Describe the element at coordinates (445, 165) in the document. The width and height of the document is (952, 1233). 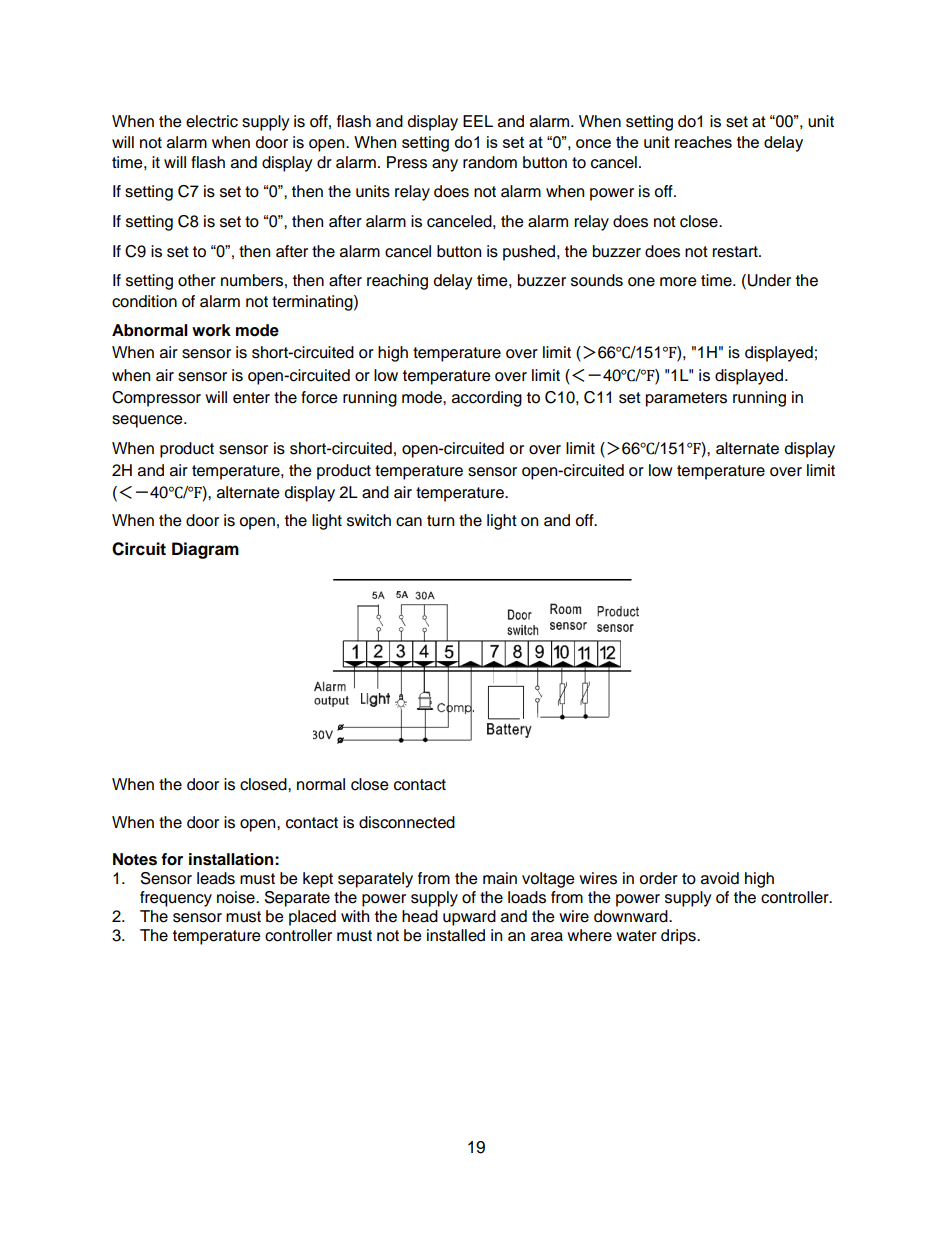
I see `any` at that location.
